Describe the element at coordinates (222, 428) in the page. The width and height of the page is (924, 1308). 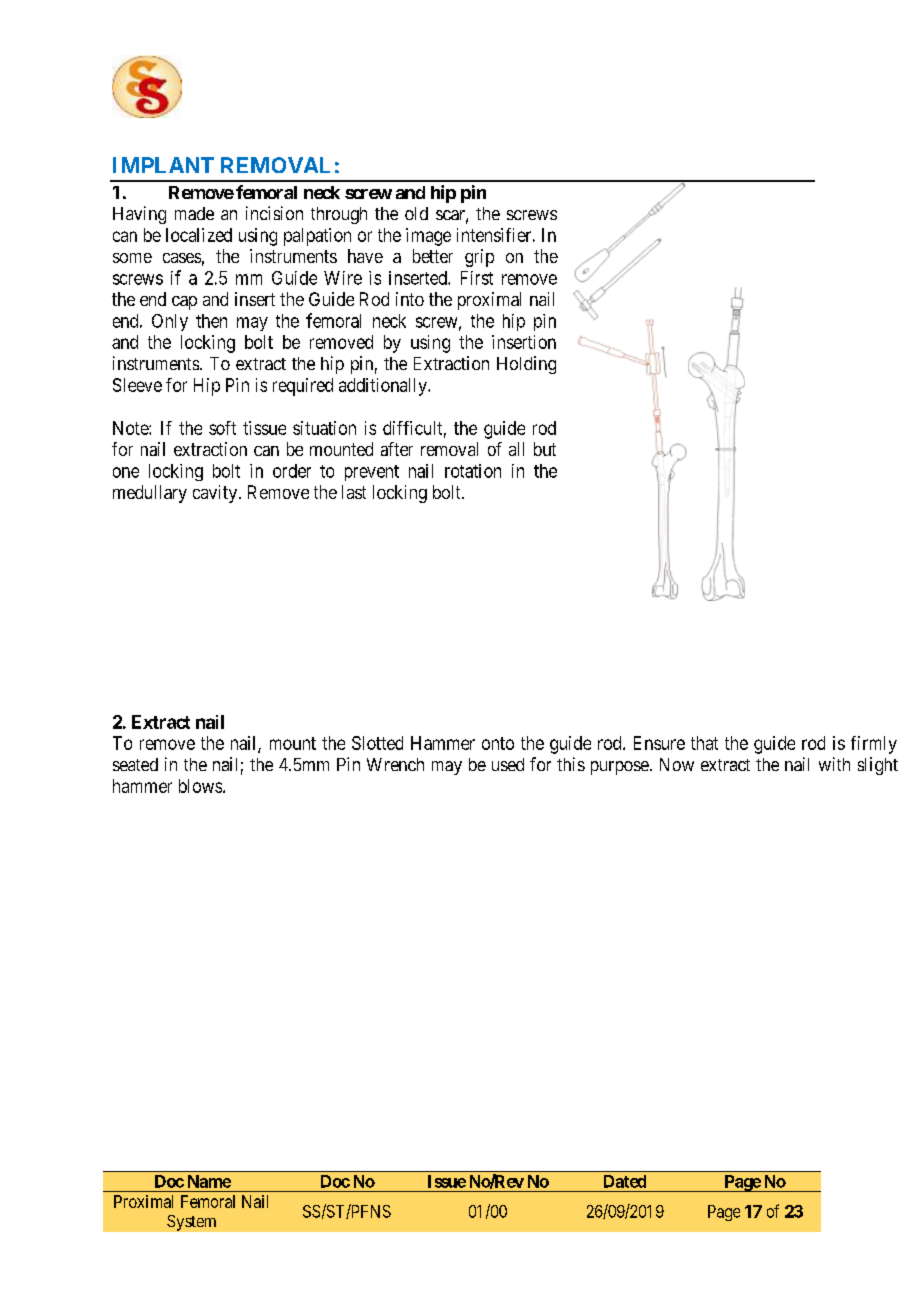
I see `soft` at that location.
